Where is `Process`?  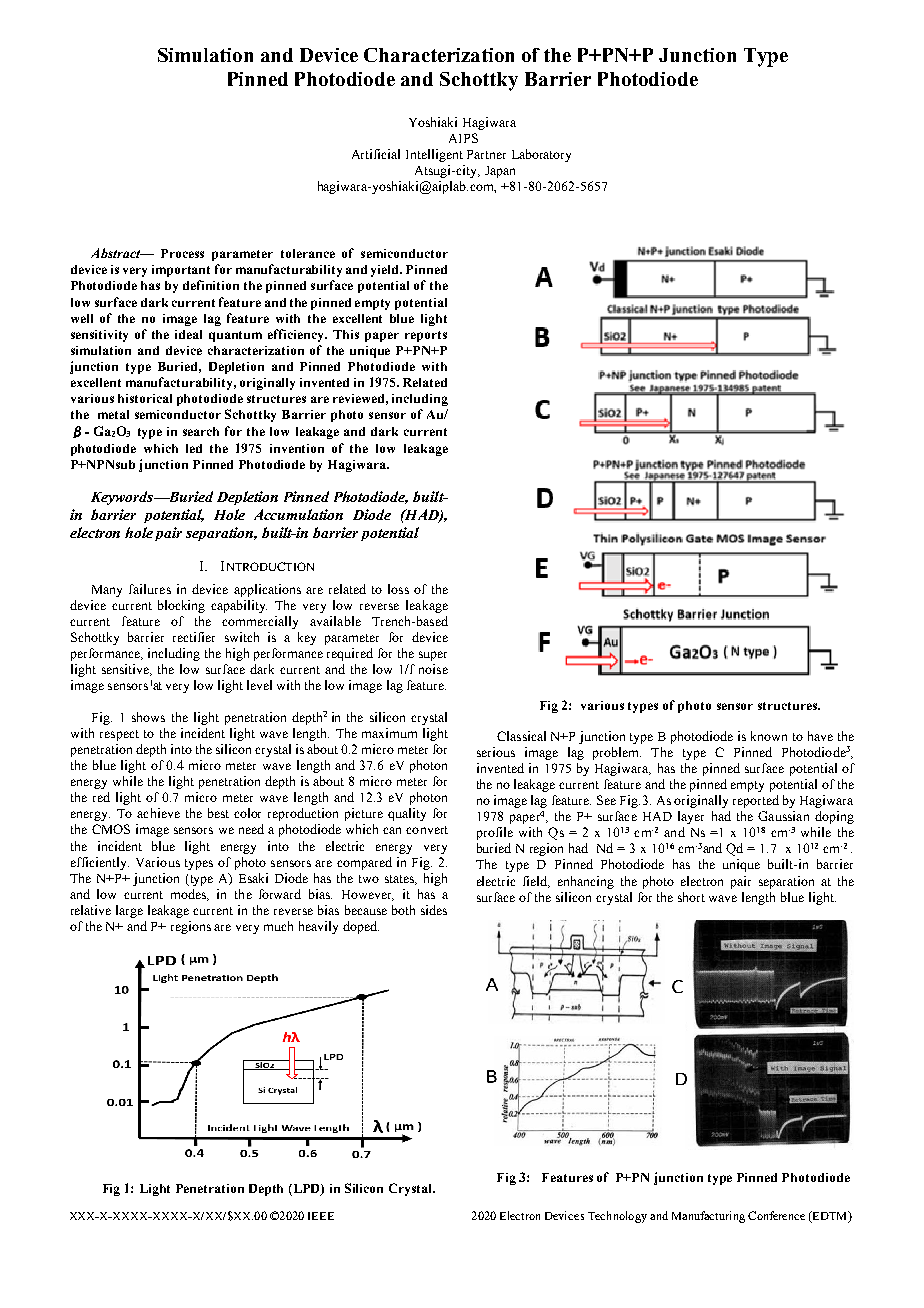 Process is located at coordinates (182, 253).
